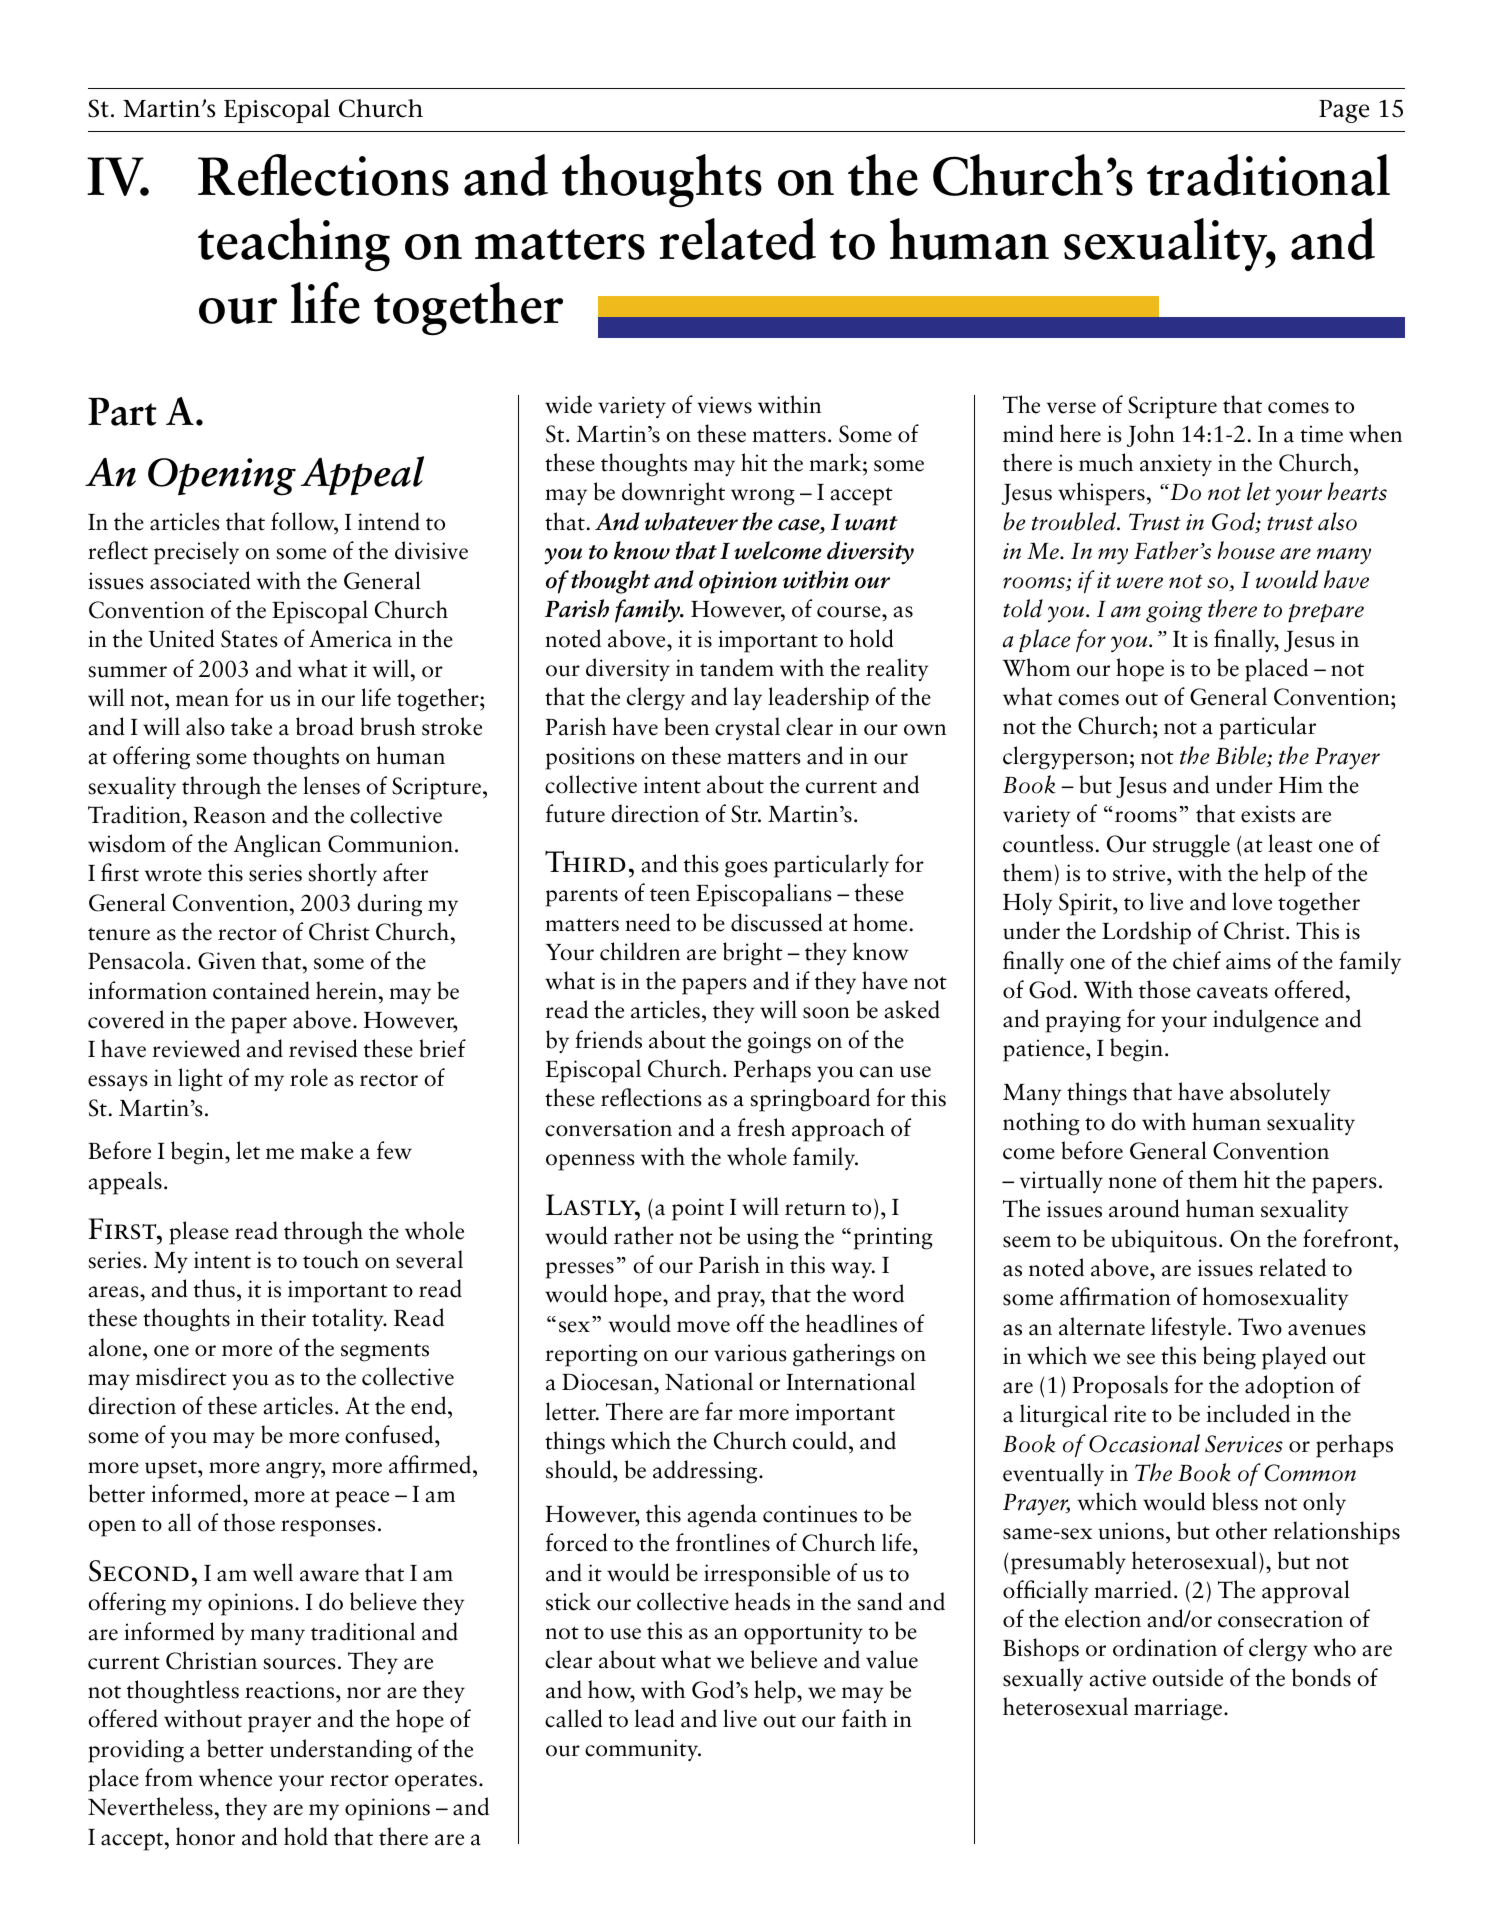  What do you see at coordinates (753, 954) in the document?
I see `bright` at bounding box center [753, 954].
